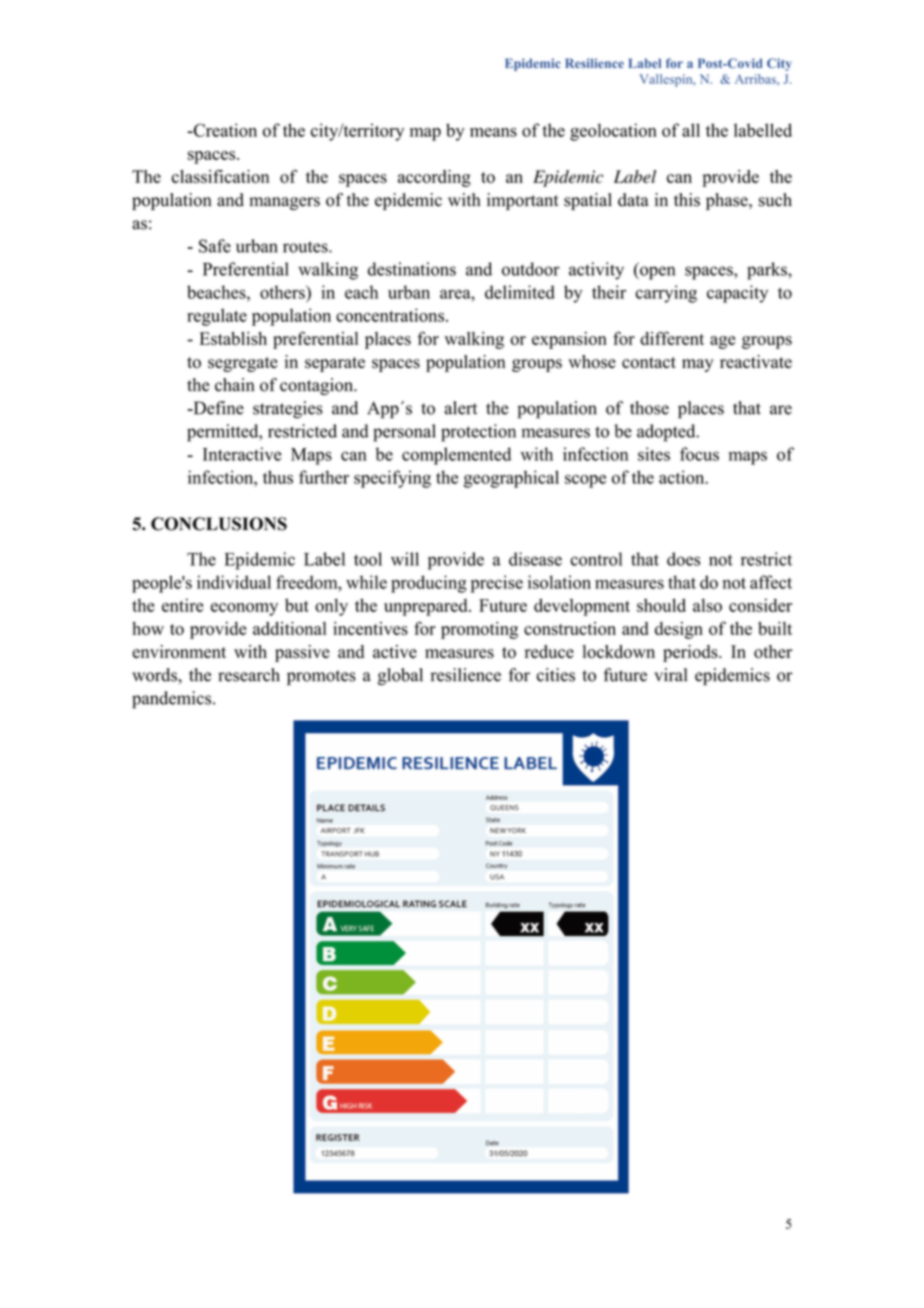  I want to click on global, so click(400, 676).
